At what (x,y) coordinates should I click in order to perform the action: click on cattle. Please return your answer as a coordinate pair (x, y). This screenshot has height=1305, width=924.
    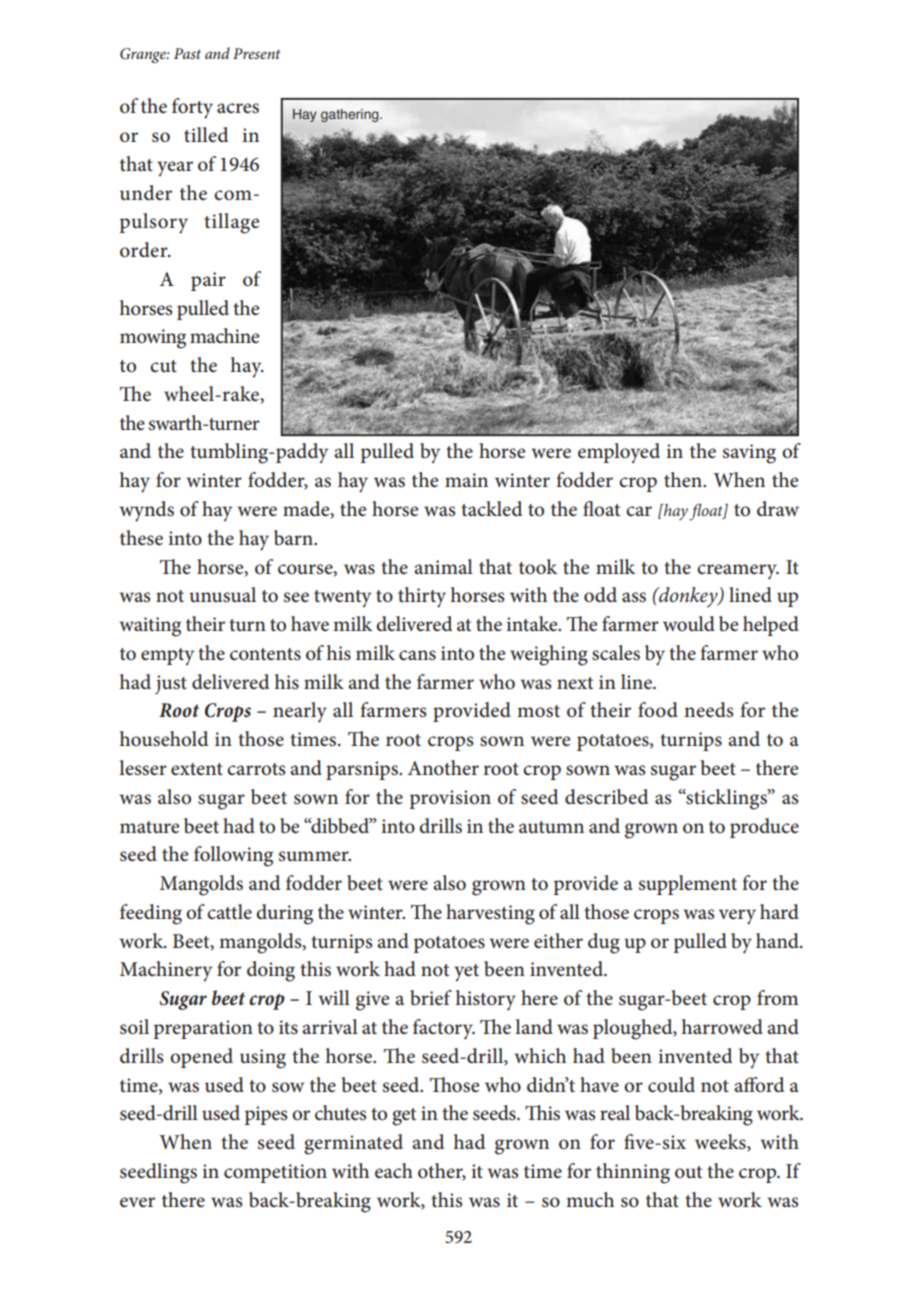
    Looking at the image, I should click on (229, 912).
